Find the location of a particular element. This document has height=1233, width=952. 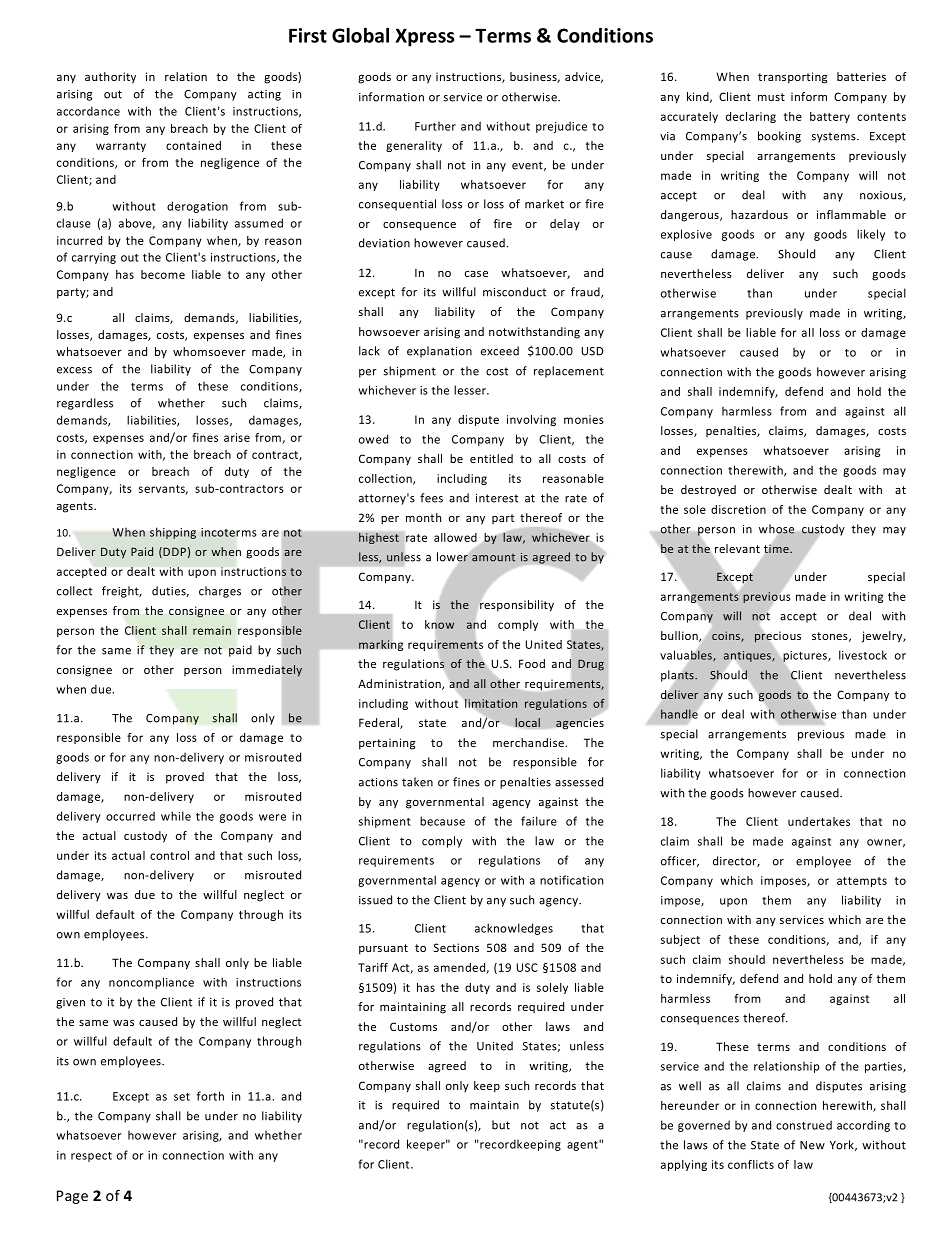

authority is located at coordinates (110, 78).
